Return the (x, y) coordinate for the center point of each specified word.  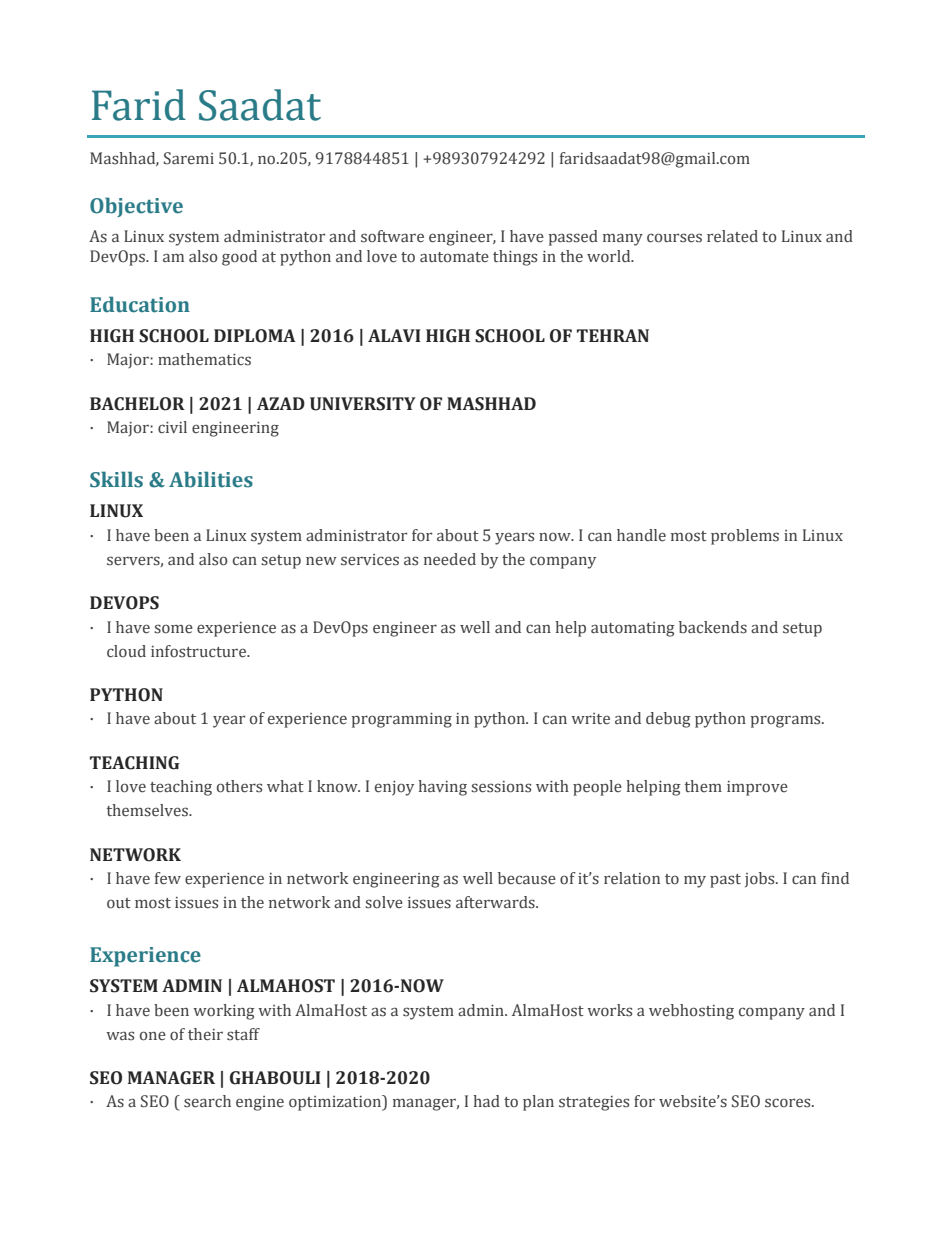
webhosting (691, 1012)
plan (538, 1103)
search (207, 1101)
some (173, 629)
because (527, 878)
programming (402, 720)
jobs (761, 880)
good (239, 258)
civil (172, 427)
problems (745, 537)
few (168, 878)
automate (454, 257)
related (732, 236)
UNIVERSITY (363, 404)
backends (713, 627)
